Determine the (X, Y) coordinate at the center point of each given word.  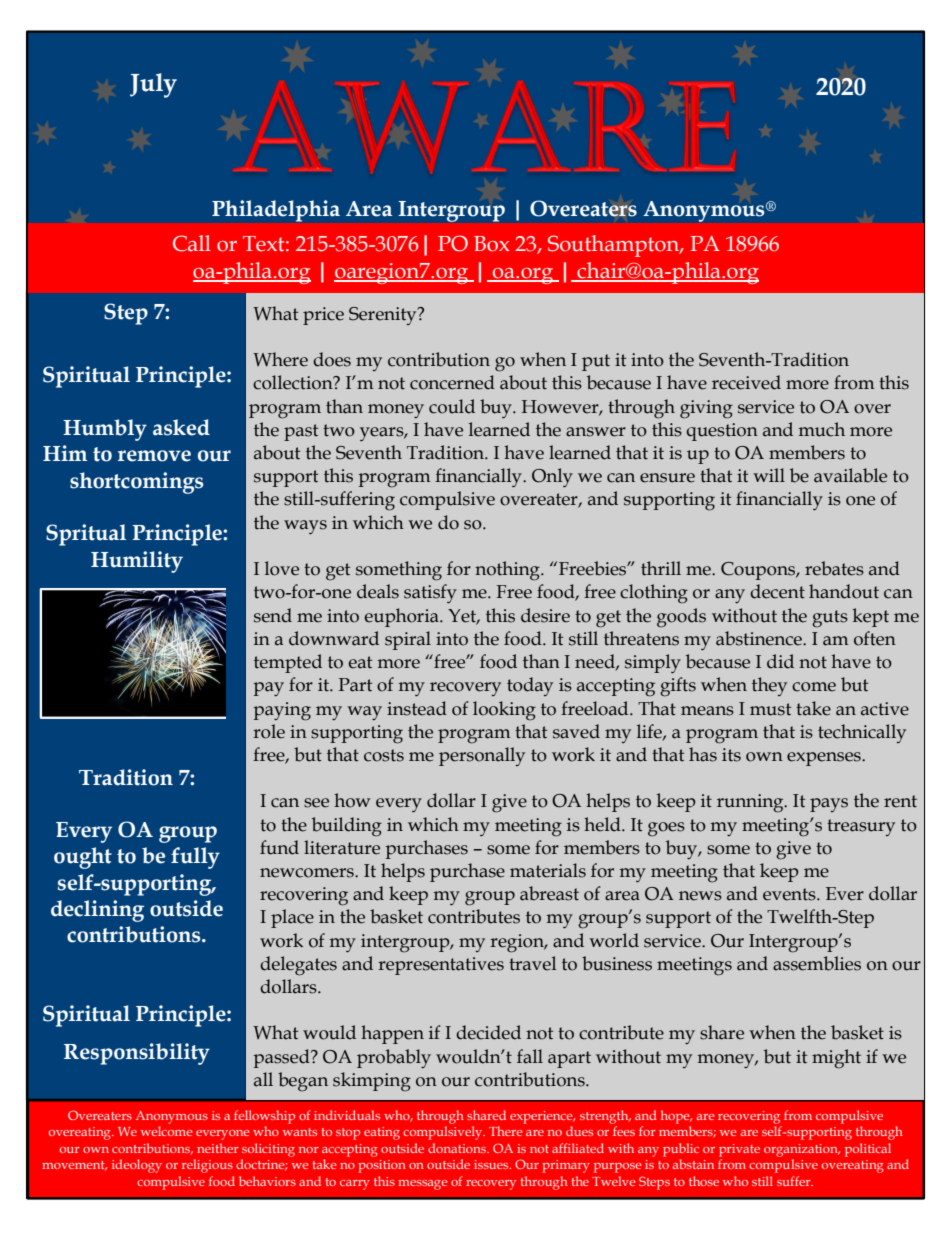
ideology (137, 1166)
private (739, 1150)
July (153, 85)
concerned (452, 382)
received (746, 382)
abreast (549, 893)
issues (492, 1164)
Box (492, 244)
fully (195, 858)
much (822, 429)
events (790, 894)
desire (545, 615)
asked (181, 427)
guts (830, 619)
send (273, 615)
